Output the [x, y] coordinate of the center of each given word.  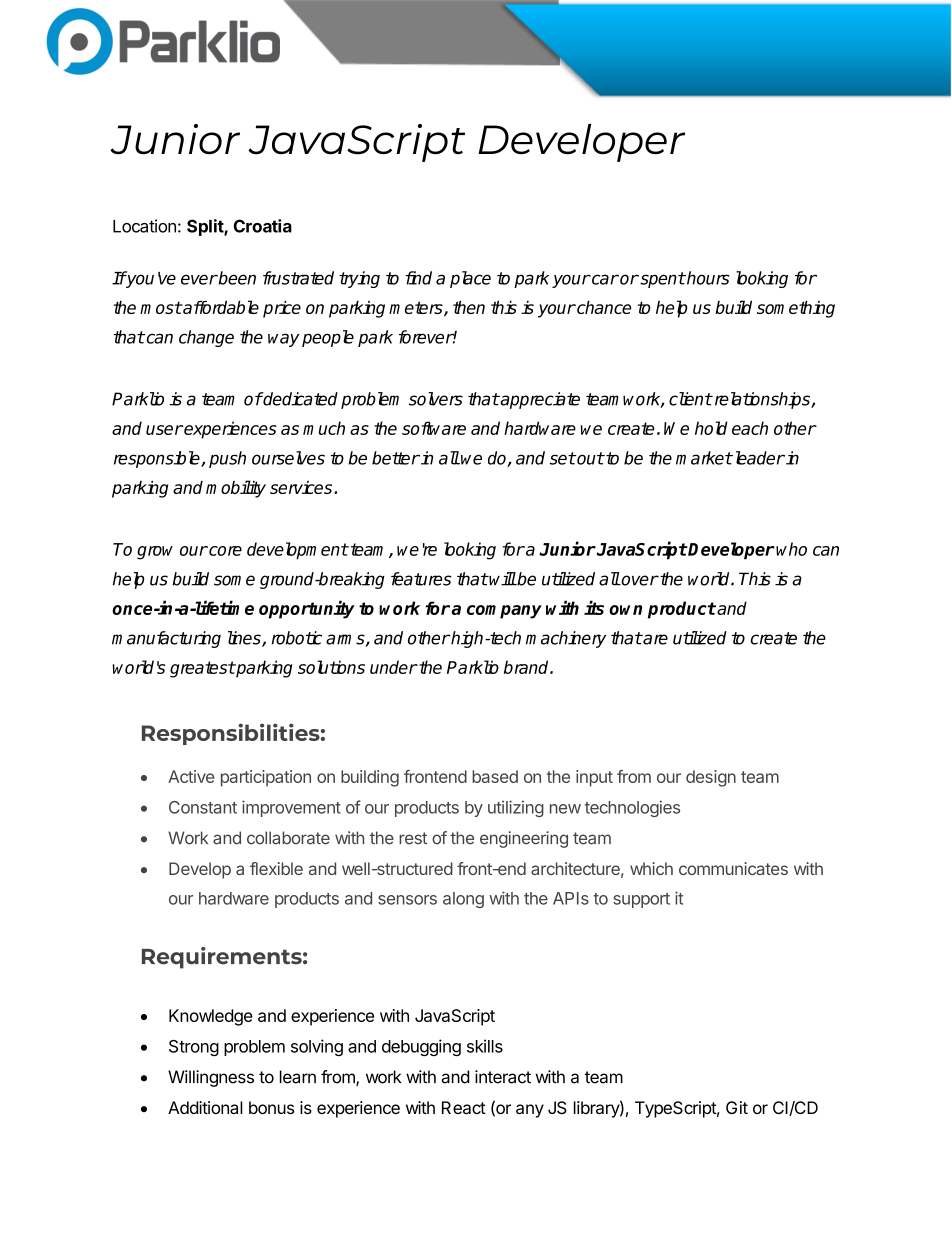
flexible [276, 868]
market [704, 458]
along [463, 900]
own [625, 610]
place [470, 279]
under [394, 667]
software [434, 428]
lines [245, 639]
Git [737, 1107]
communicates [733, 868]
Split [206, 227]
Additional [205, 1107]
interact [503, 1077]
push [227, 459]
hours [707, 278]
